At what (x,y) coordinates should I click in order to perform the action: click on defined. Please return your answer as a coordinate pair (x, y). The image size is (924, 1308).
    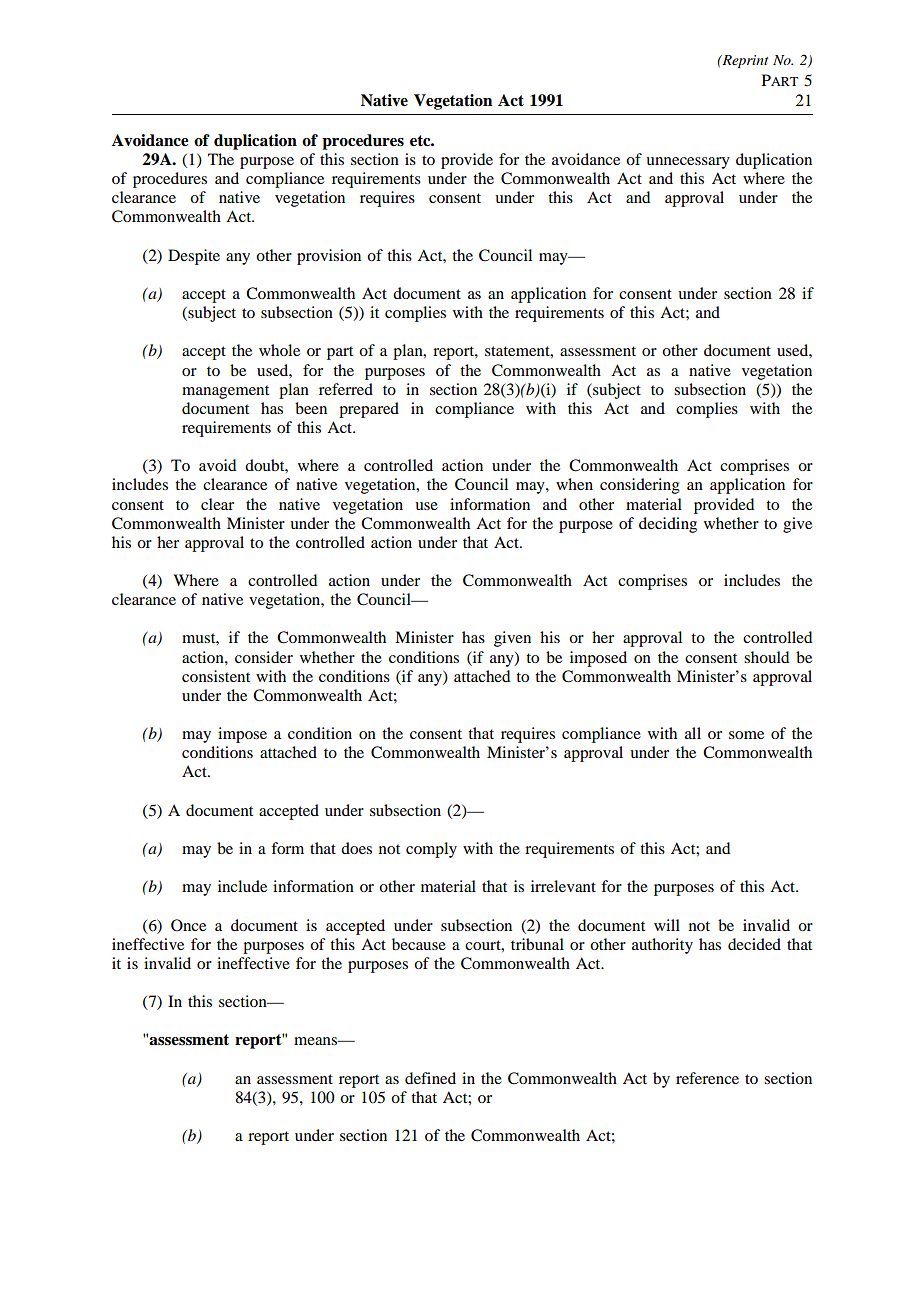
    Looking at the image, I should click on (430, 1078).
